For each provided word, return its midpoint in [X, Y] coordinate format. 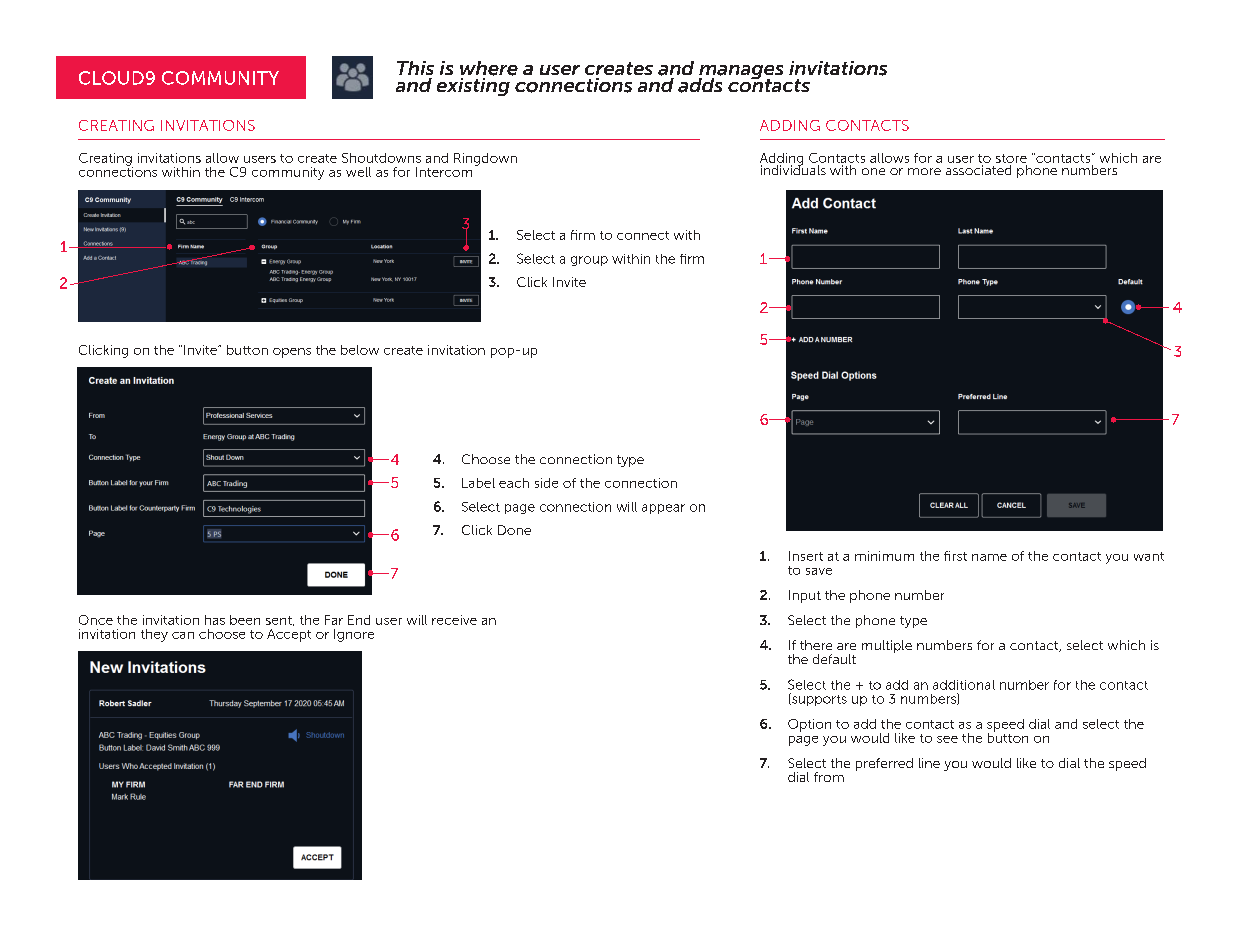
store [1011, 158]
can [183, 635]
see [947, 739]
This [415, 68]
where [489, 68]
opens [292, 353]
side [546, 483]
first [955, 556]
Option [809, 725]
